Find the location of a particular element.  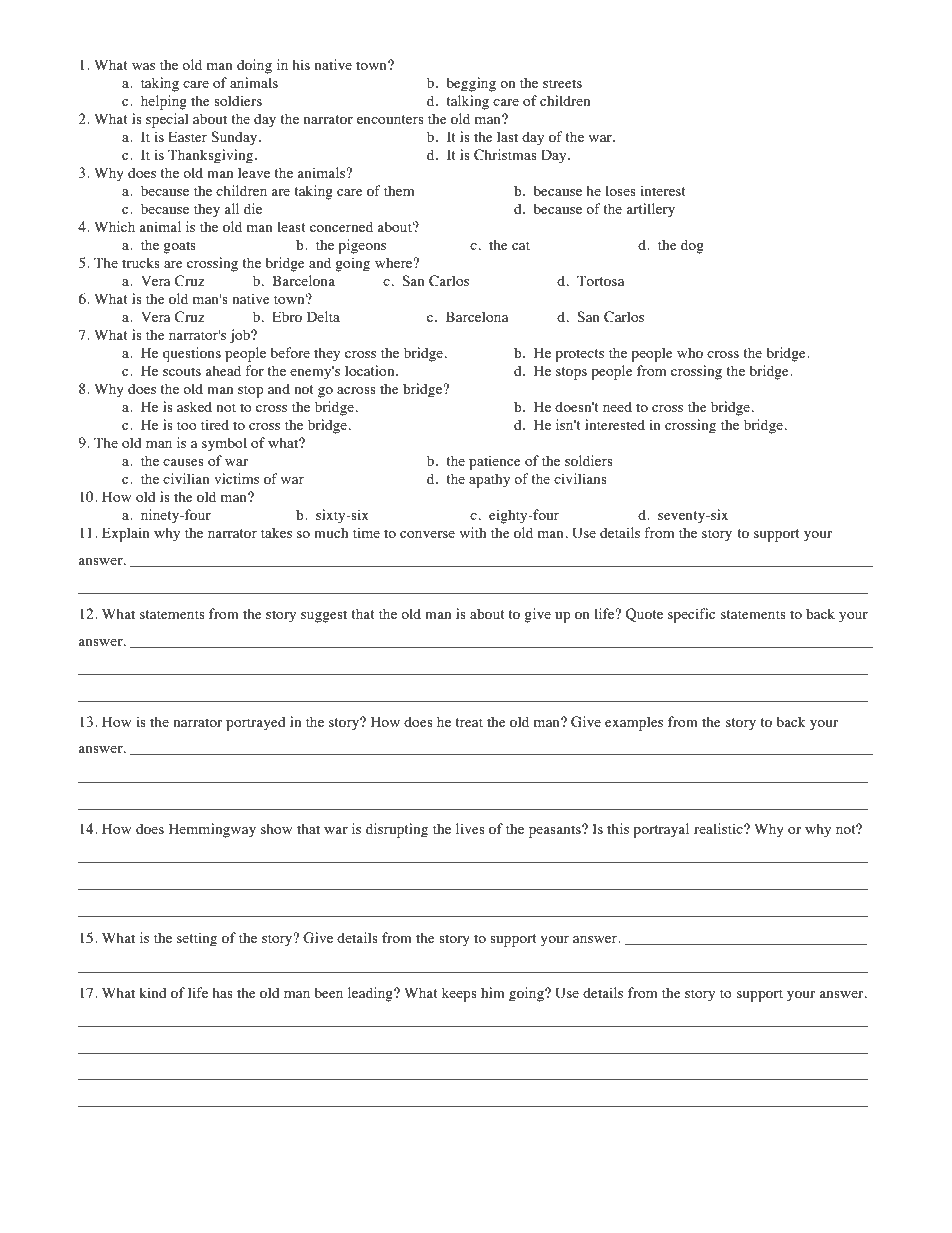

streets is located at coordinates (562, 83).
